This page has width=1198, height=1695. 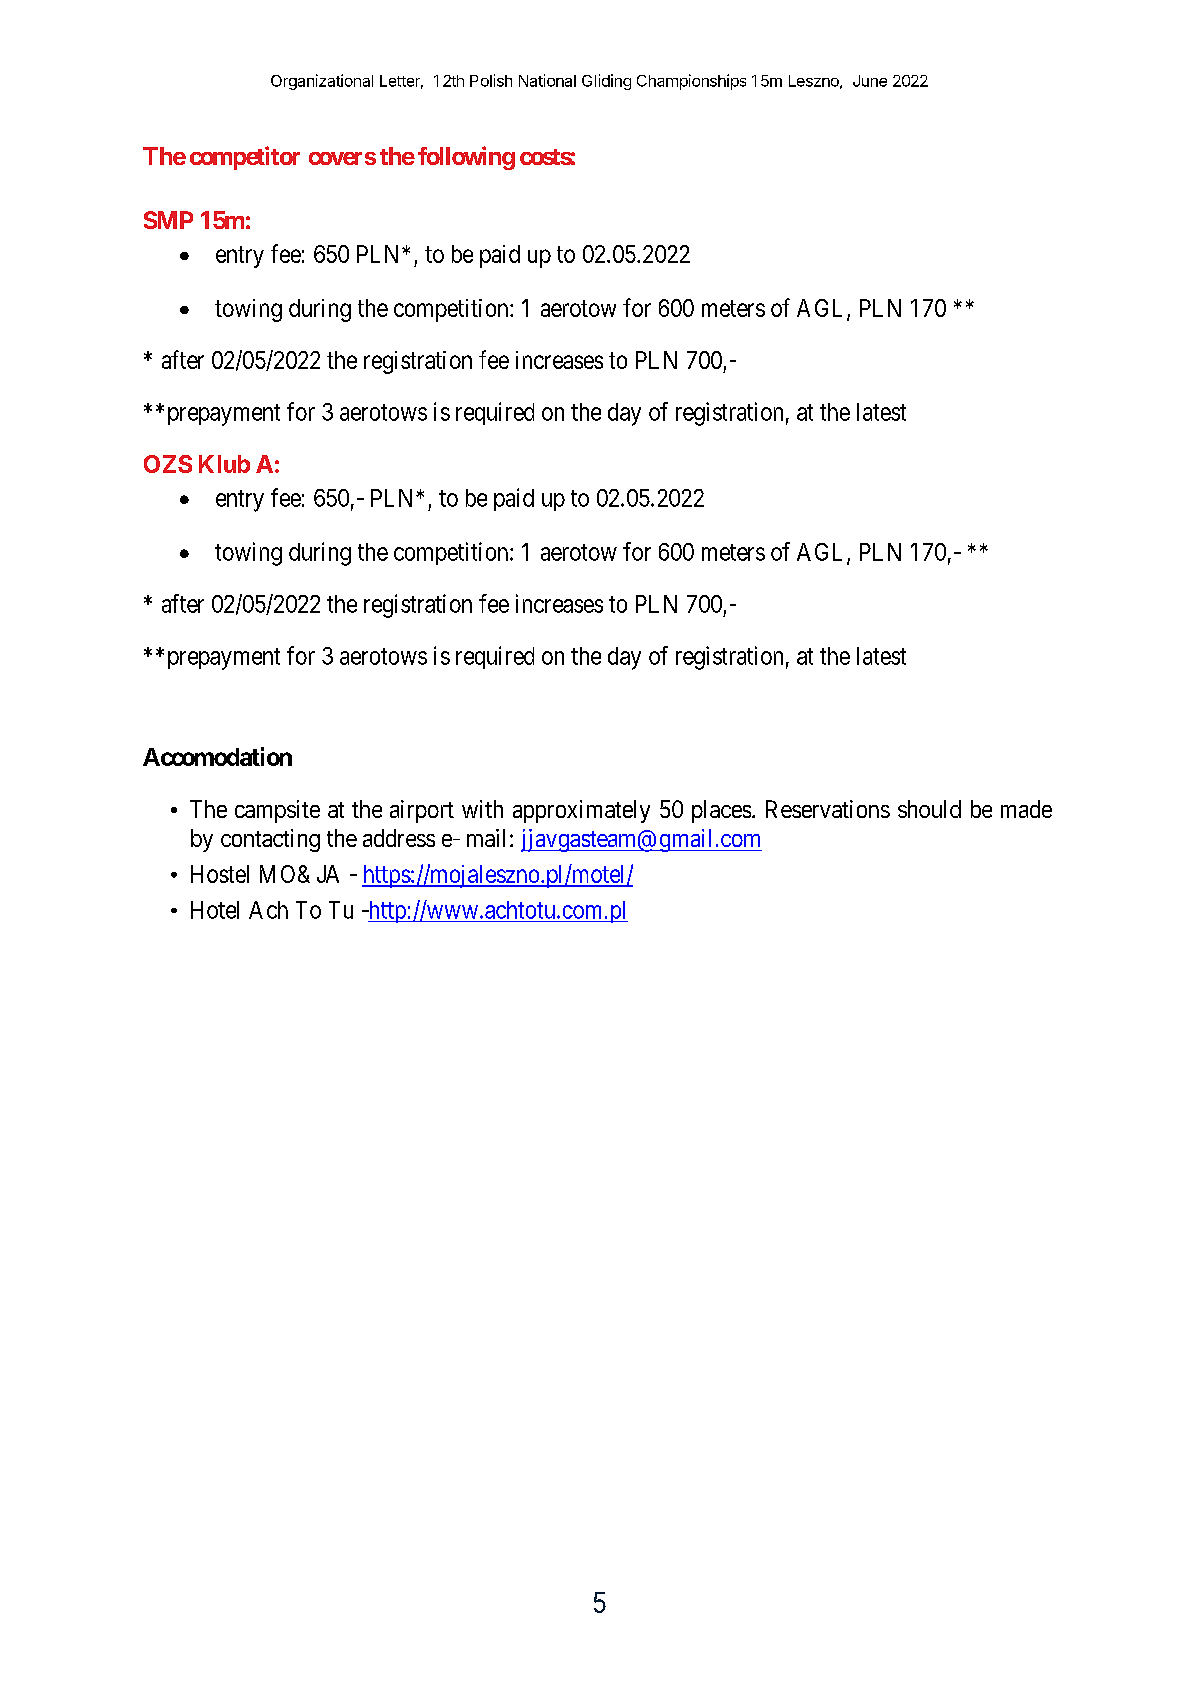 What do you see at coordinates (870, 81) in the page?
I see `June` at bounding box center [870, 81].
